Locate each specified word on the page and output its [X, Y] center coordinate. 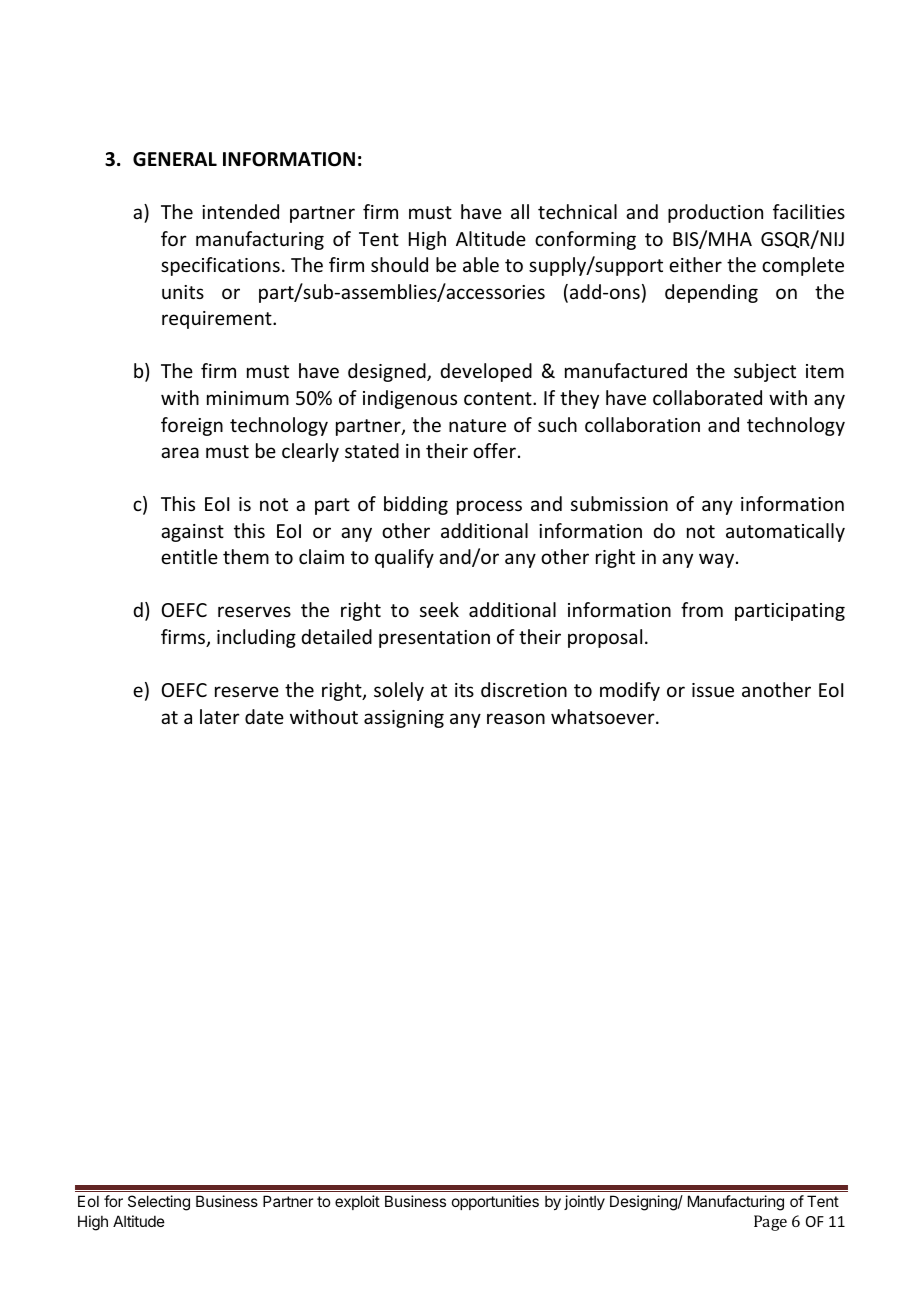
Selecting [159, 1203]
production [715, 213]
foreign [192, 426]
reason [516, 718]
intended [240, 211]
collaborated [707, 397]
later [220, 716]
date [264, 716]
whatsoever [604, 716]
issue [713, 690]
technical [577, 211]
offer [494, 450]
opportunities [495, 1202]
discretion [524, 689]
